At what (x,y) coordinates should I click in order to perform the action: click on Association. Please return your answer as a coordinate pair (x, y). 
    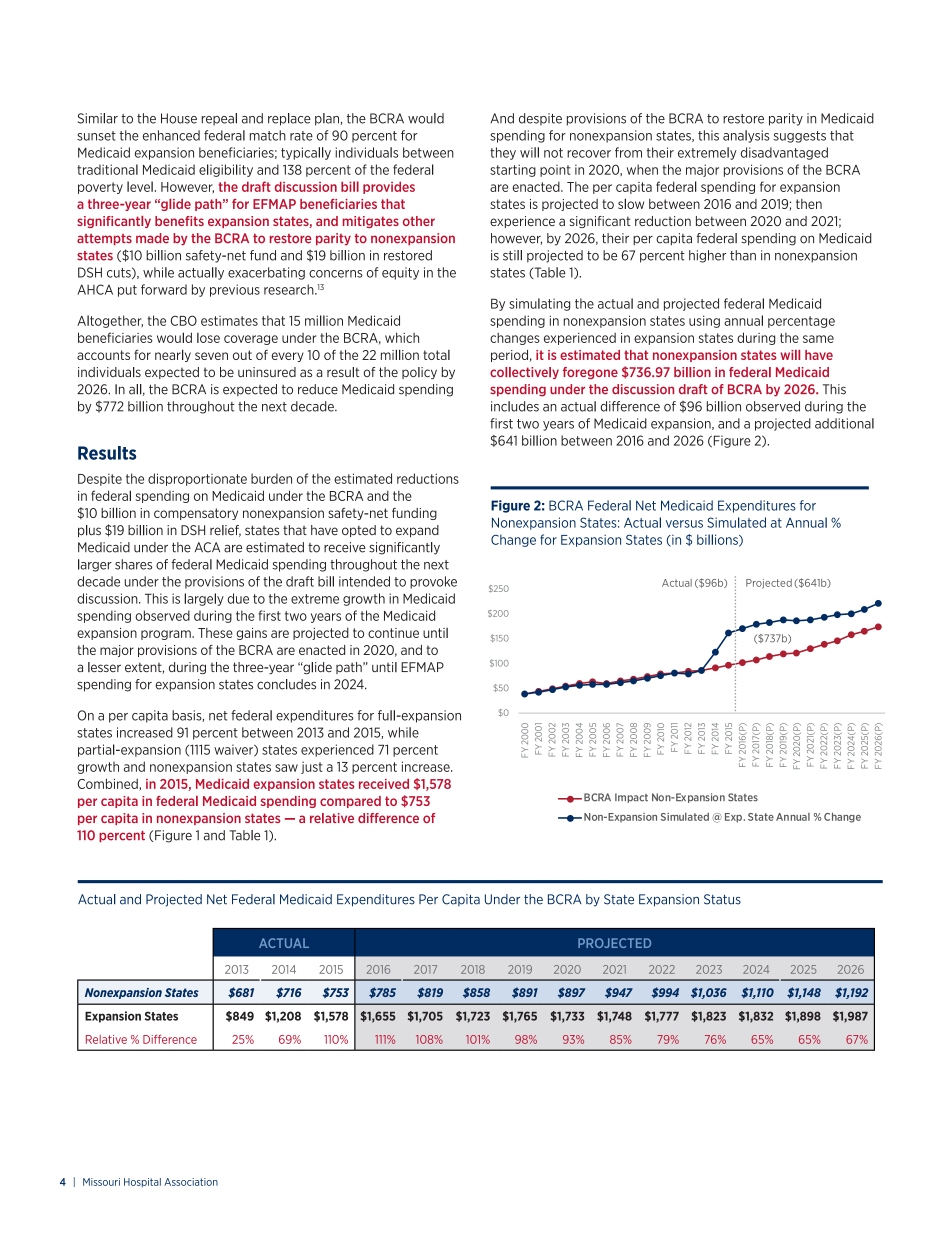
    Looking at the image, I should click on (191, 1182).
